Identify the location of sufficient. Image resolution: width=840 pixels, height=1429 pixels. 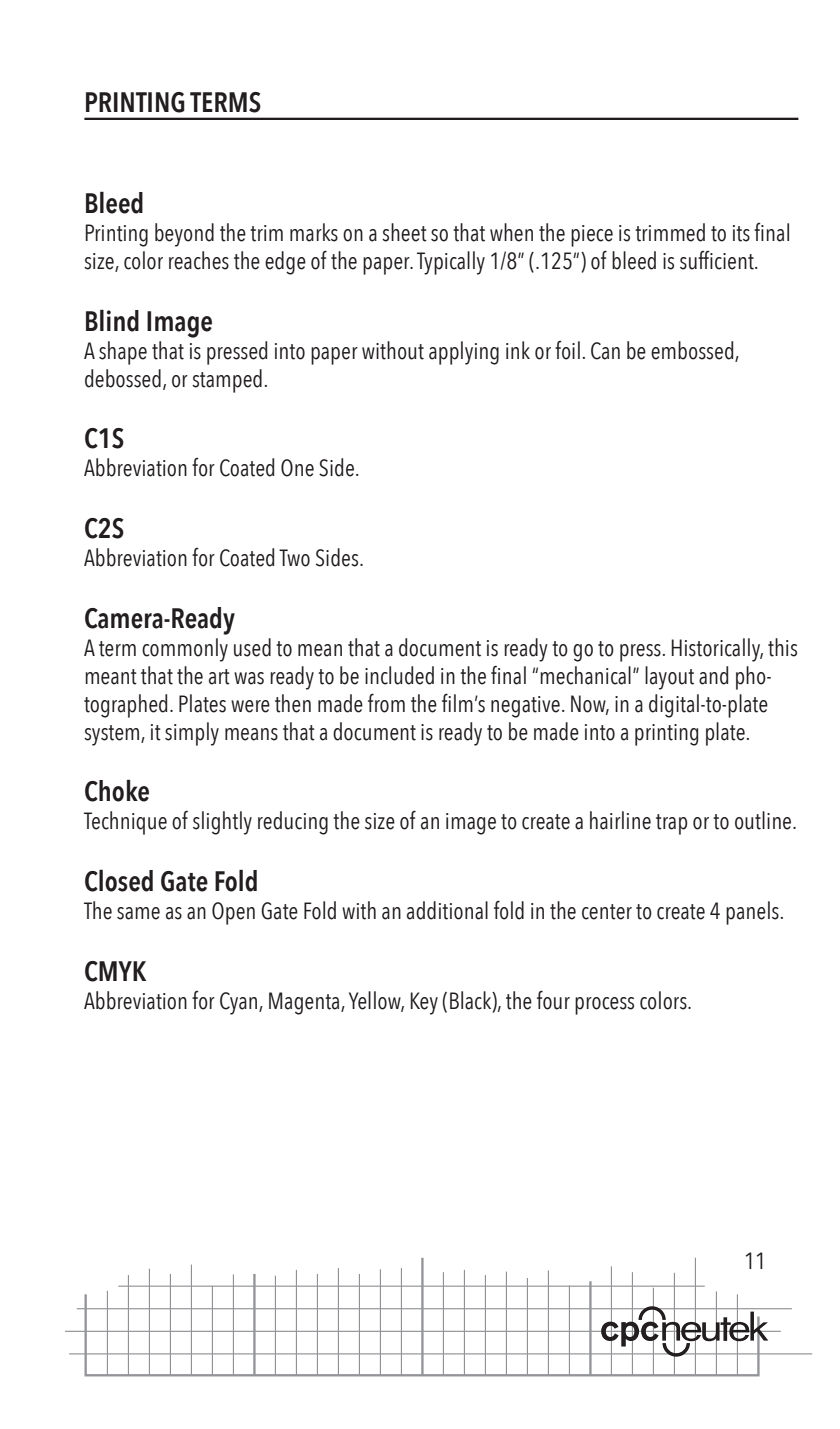
(718, 260).
